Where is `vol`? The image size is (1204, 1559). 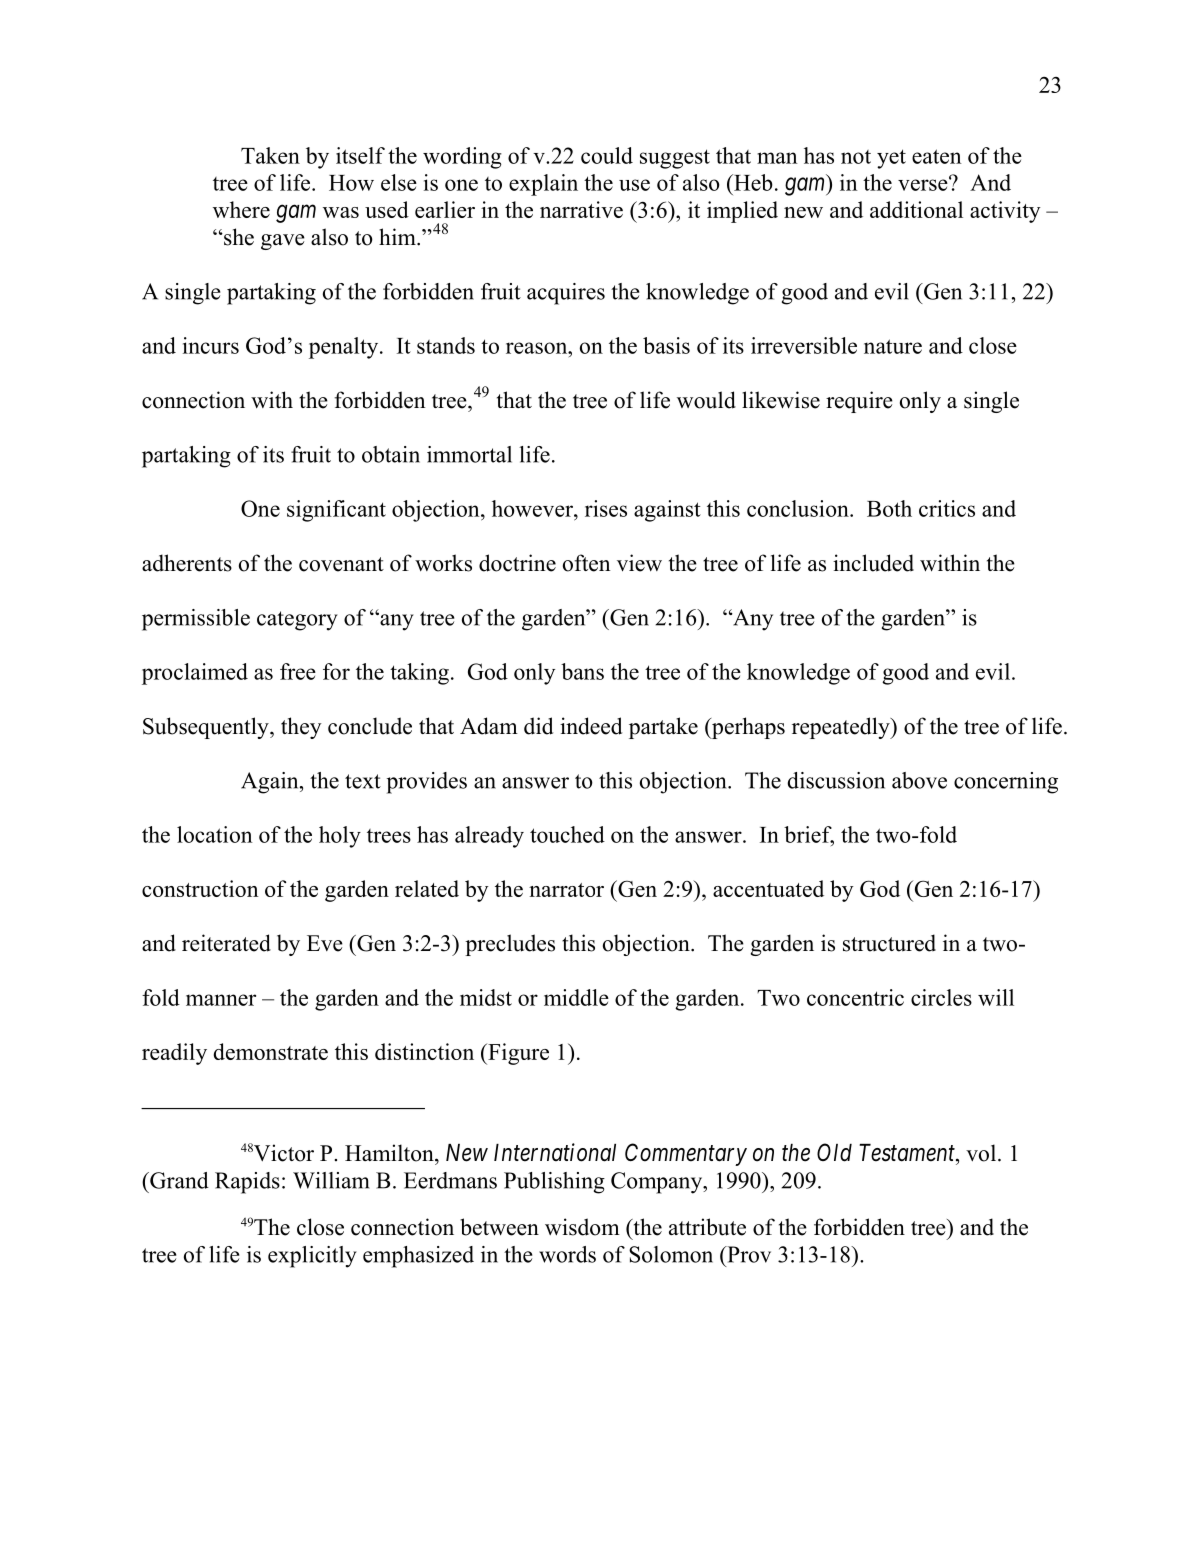
vol is located at coordinates (981, 1153).
